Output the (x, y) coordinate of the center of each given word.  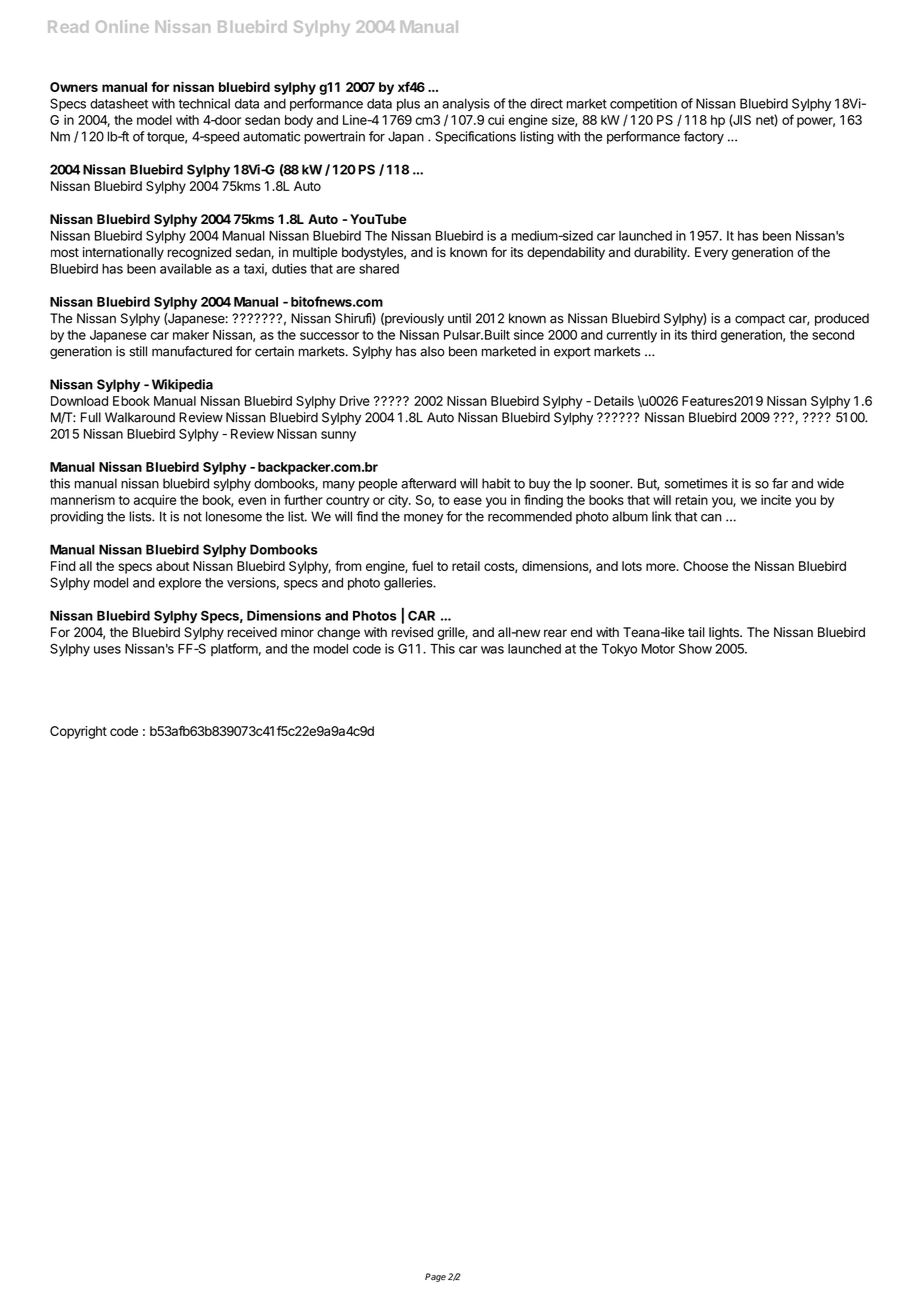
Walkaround (140, 417)
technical (204, 103)
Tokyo (619, 650)
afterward (428, 483)
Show (695, 648)
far (780, 483)
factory (704, 137)
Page (435, 1277)
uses (107, 650)
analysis (466, 104)
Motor (658, 649)
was (492, 650)
